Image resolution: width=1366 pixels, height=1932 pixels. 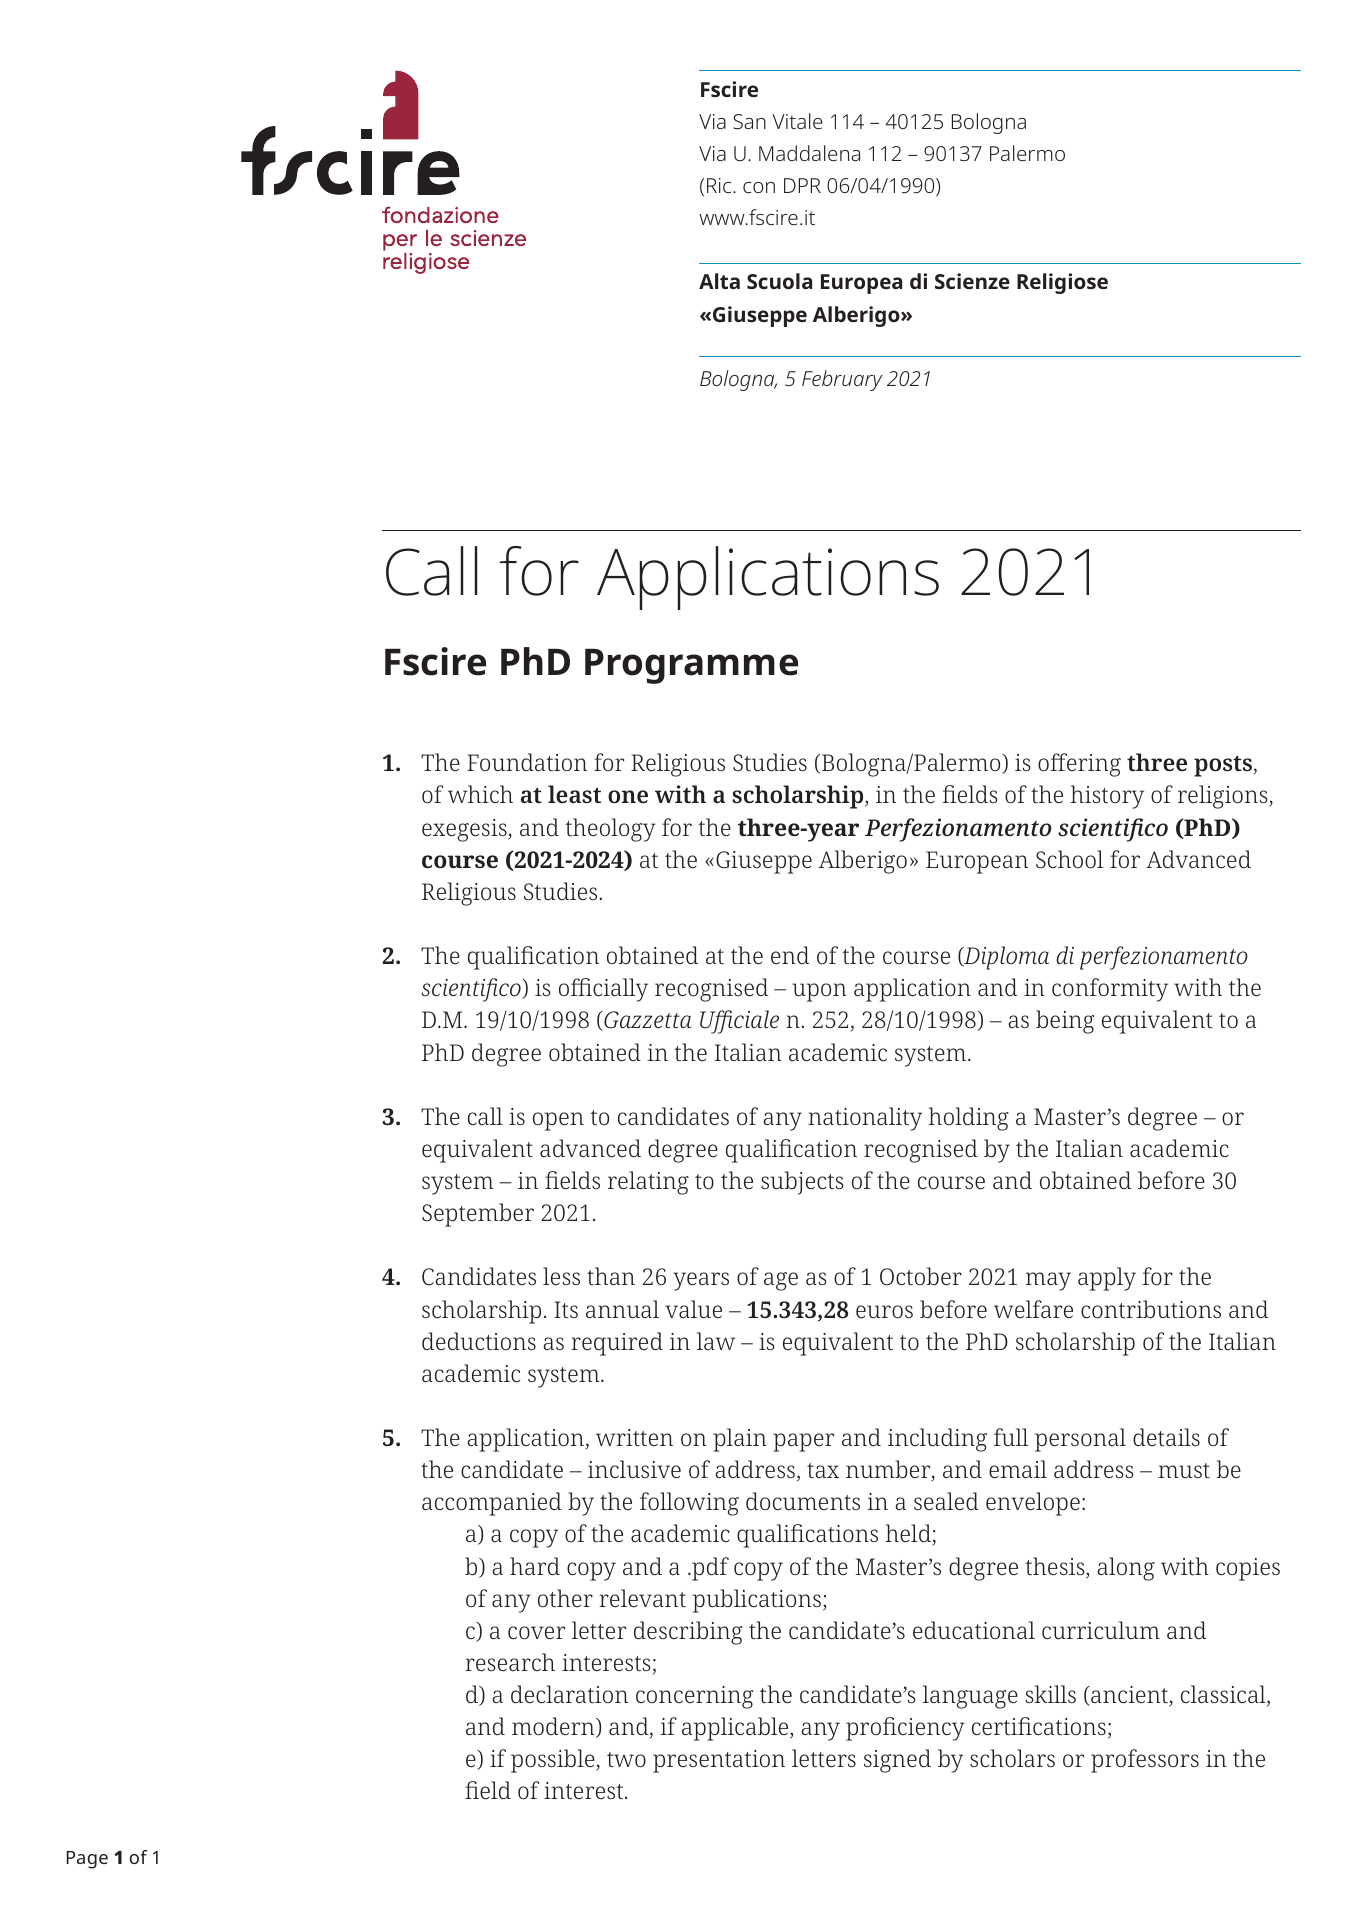 I want to click on officially, so click(x=603, y=990).
